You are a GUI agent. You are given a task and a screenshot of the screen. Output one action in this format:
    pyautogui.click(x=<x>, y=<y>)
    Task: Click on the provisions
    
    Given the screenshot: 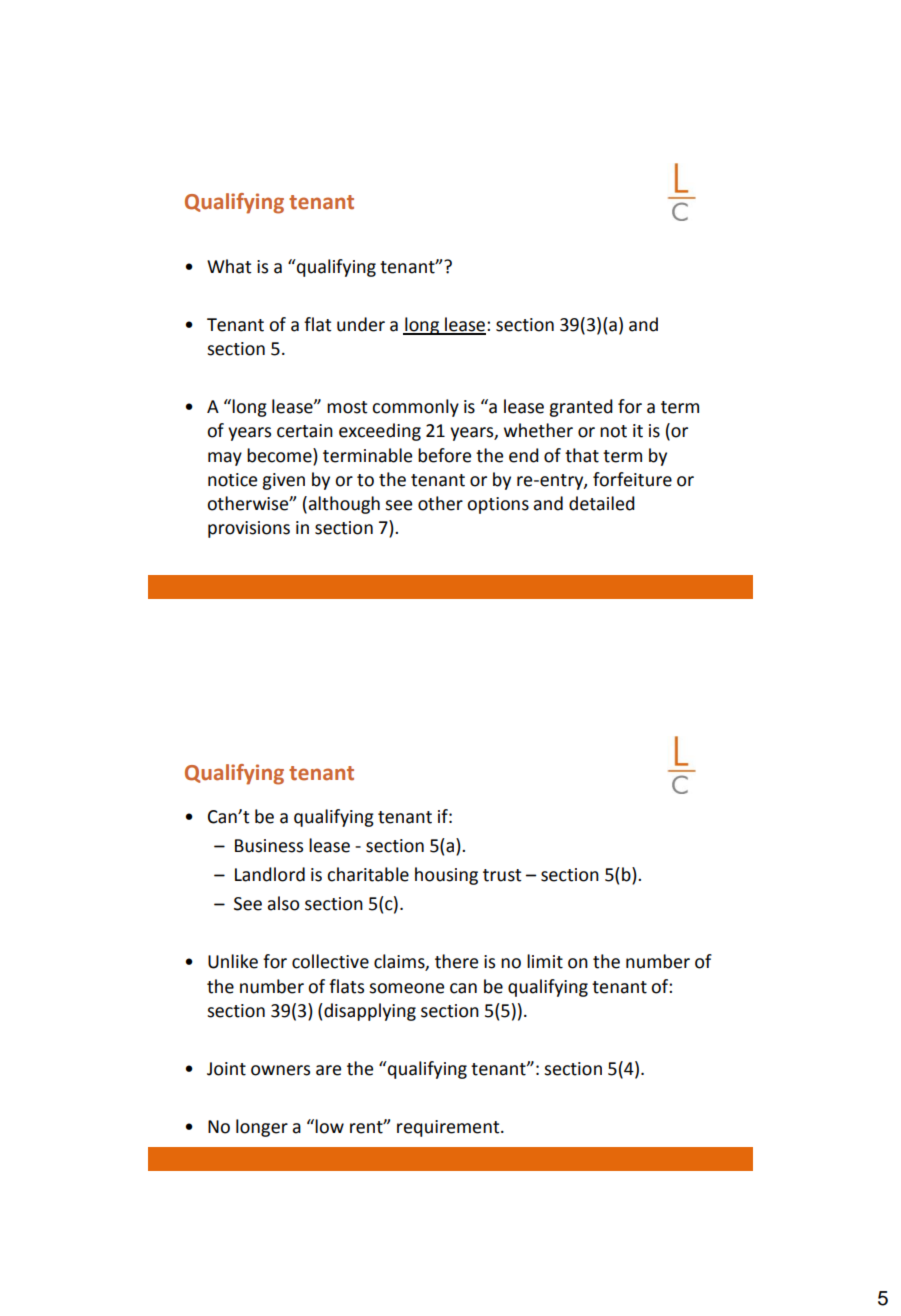 What is the action you would take?
    pyautogui.click(x=249, y=529)
